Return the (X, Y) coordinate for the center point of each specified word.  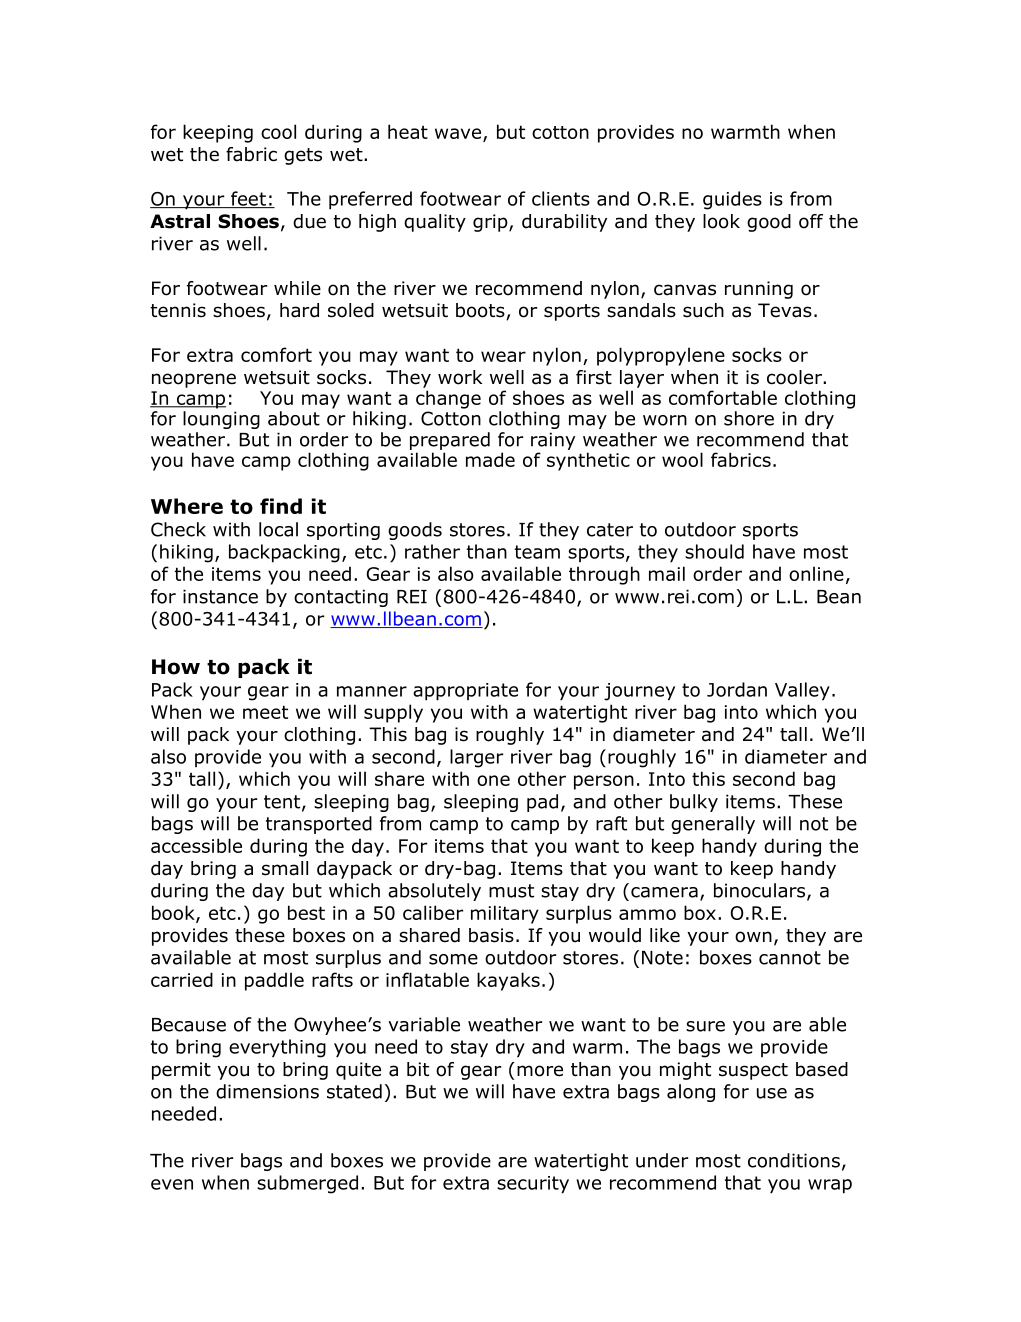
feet (248, 199)
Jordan (737, 689)
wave (458, 133)
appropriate (465, 692)
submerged (307, 1184)
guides (732, 200)
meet (265, 712)
